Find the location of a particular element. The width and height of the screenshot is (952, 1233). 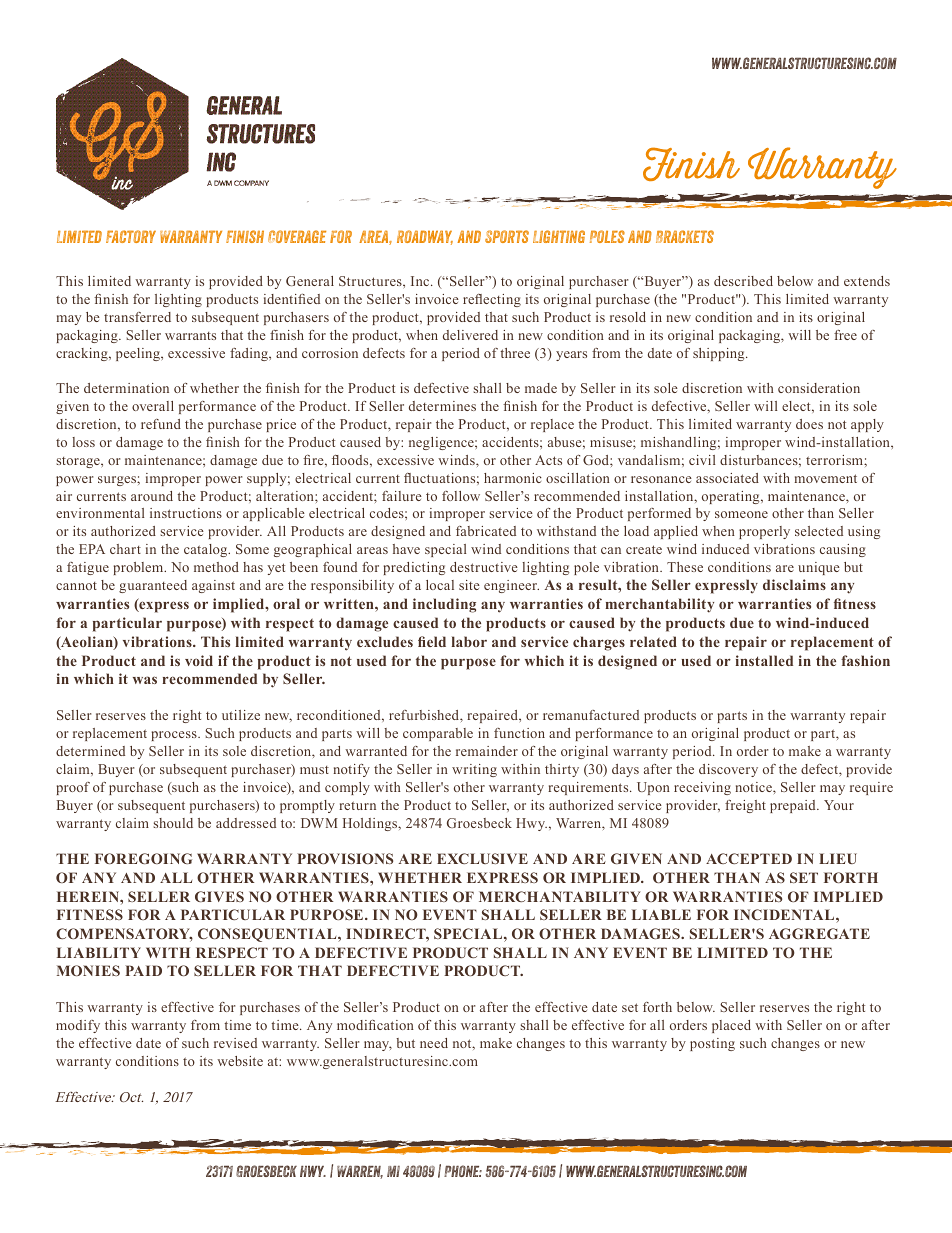

installed is located at coordinates (764, 660).
